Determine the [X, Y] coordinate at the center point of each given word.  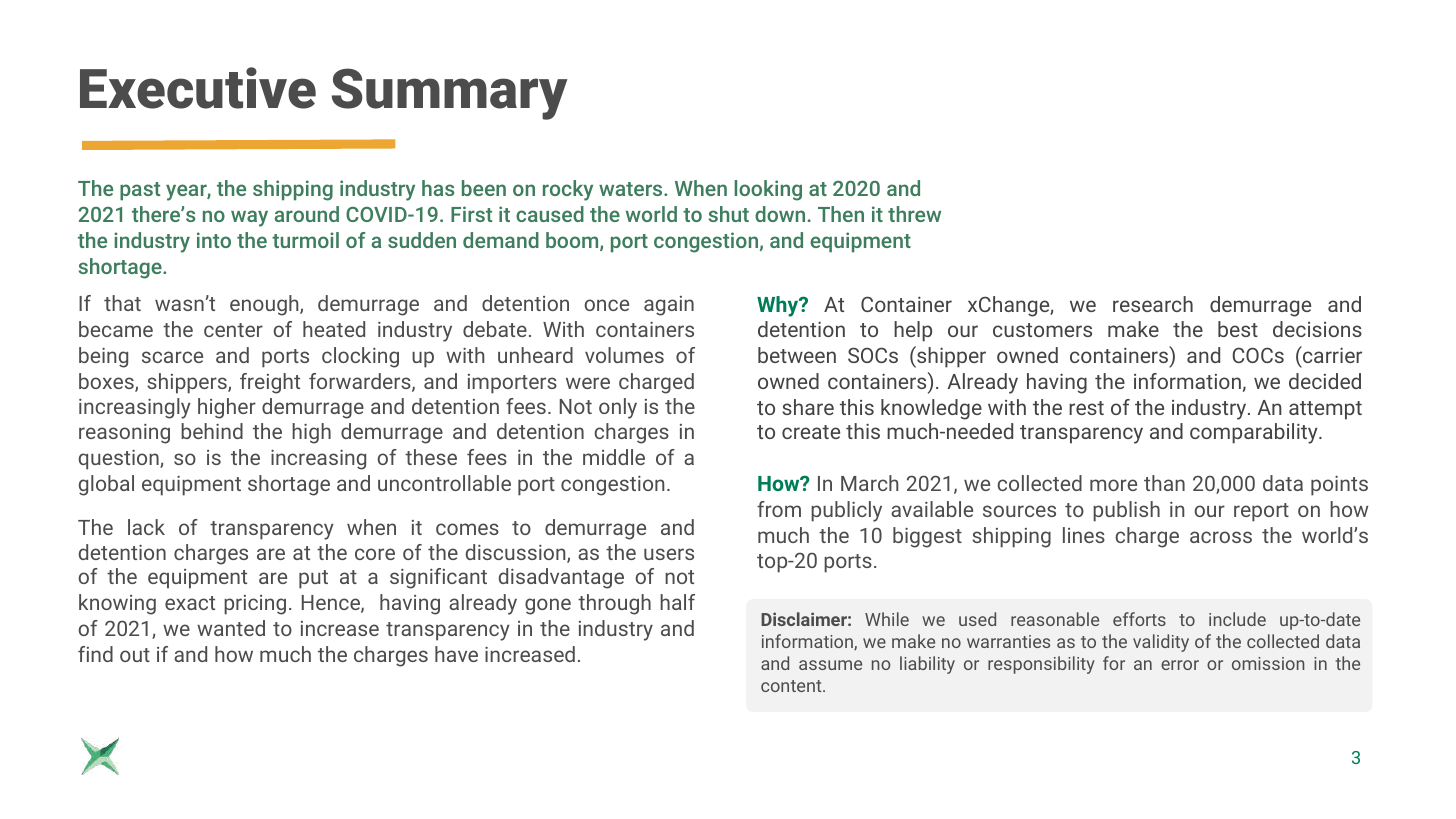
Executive [198, 88]
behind [212, 431]
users [669, 554]
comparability [1255, 433]
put [313, 579]
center [233, 330]
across [1221, 537]
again [669, 306]
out [135, 655]
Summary [450, 94]
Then [841, 214]
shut [729, 214]
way [249, 218]
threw [914, 214]
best [1238, 329]
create [811, 432]
